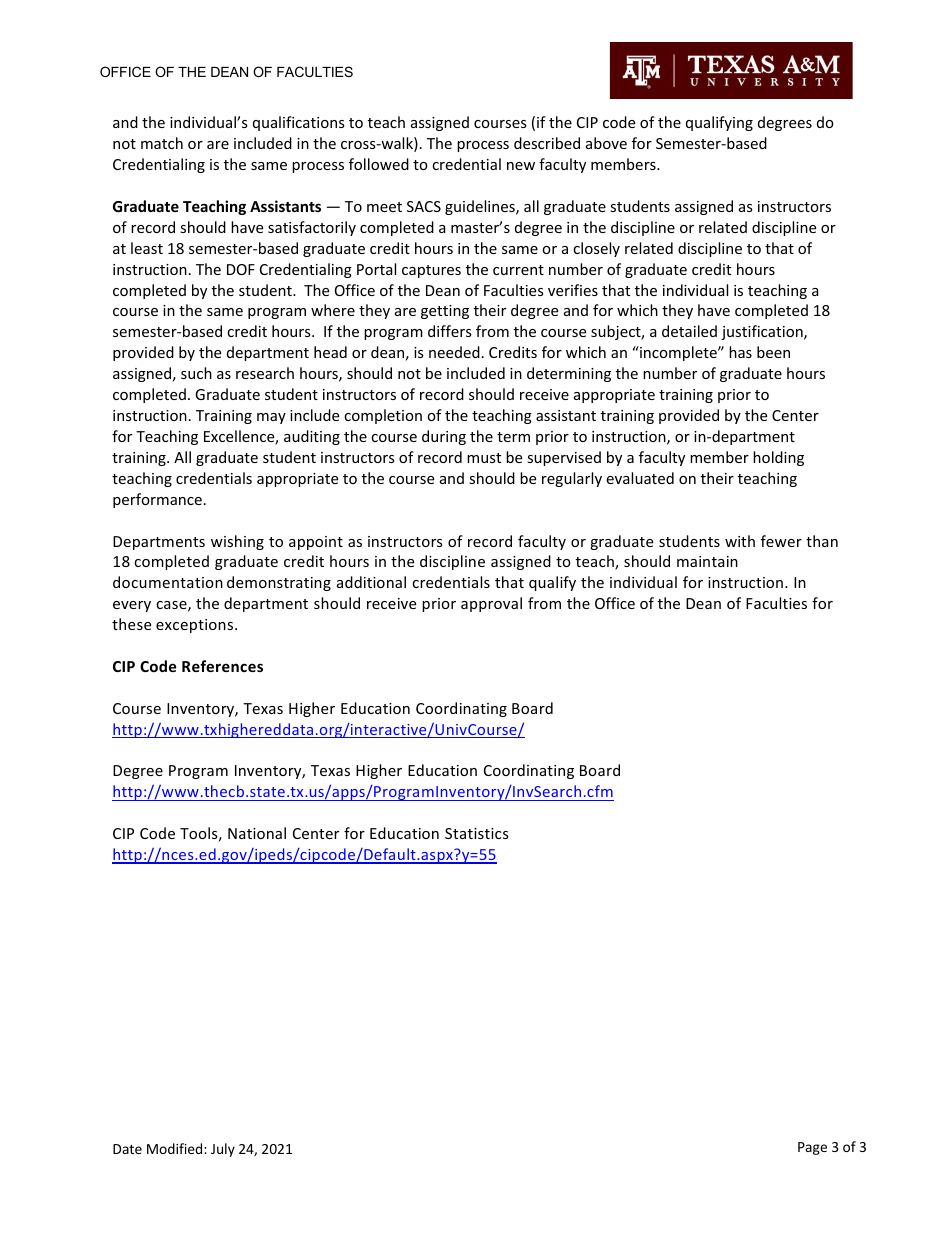 The image size is (952, 1233). What do you see at coordinates (491, 604) in the page?
I see `approval` at bounding box center [491, 604].
